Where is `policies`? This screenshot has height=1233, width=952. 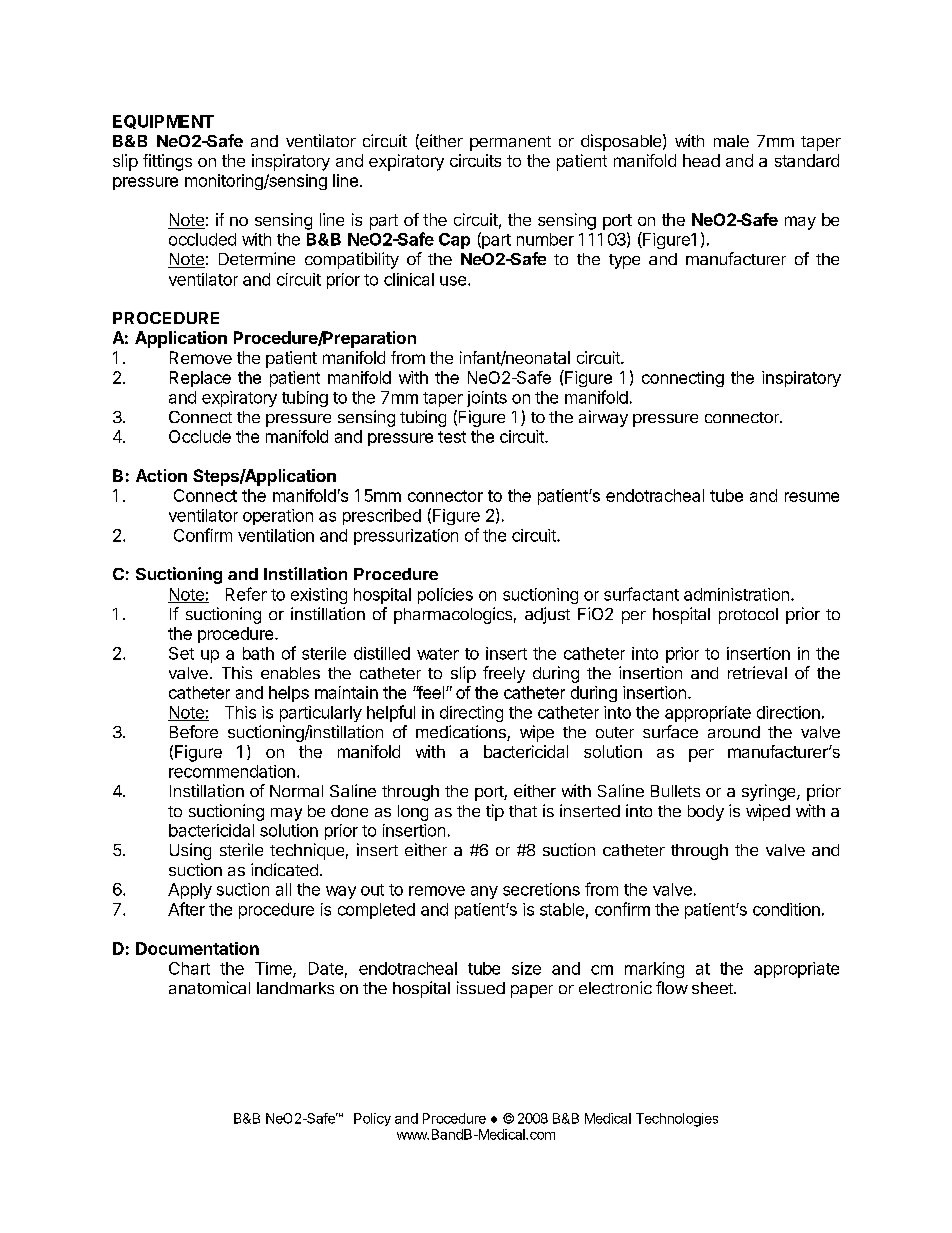
policies is located at coordinates (445, 596).
